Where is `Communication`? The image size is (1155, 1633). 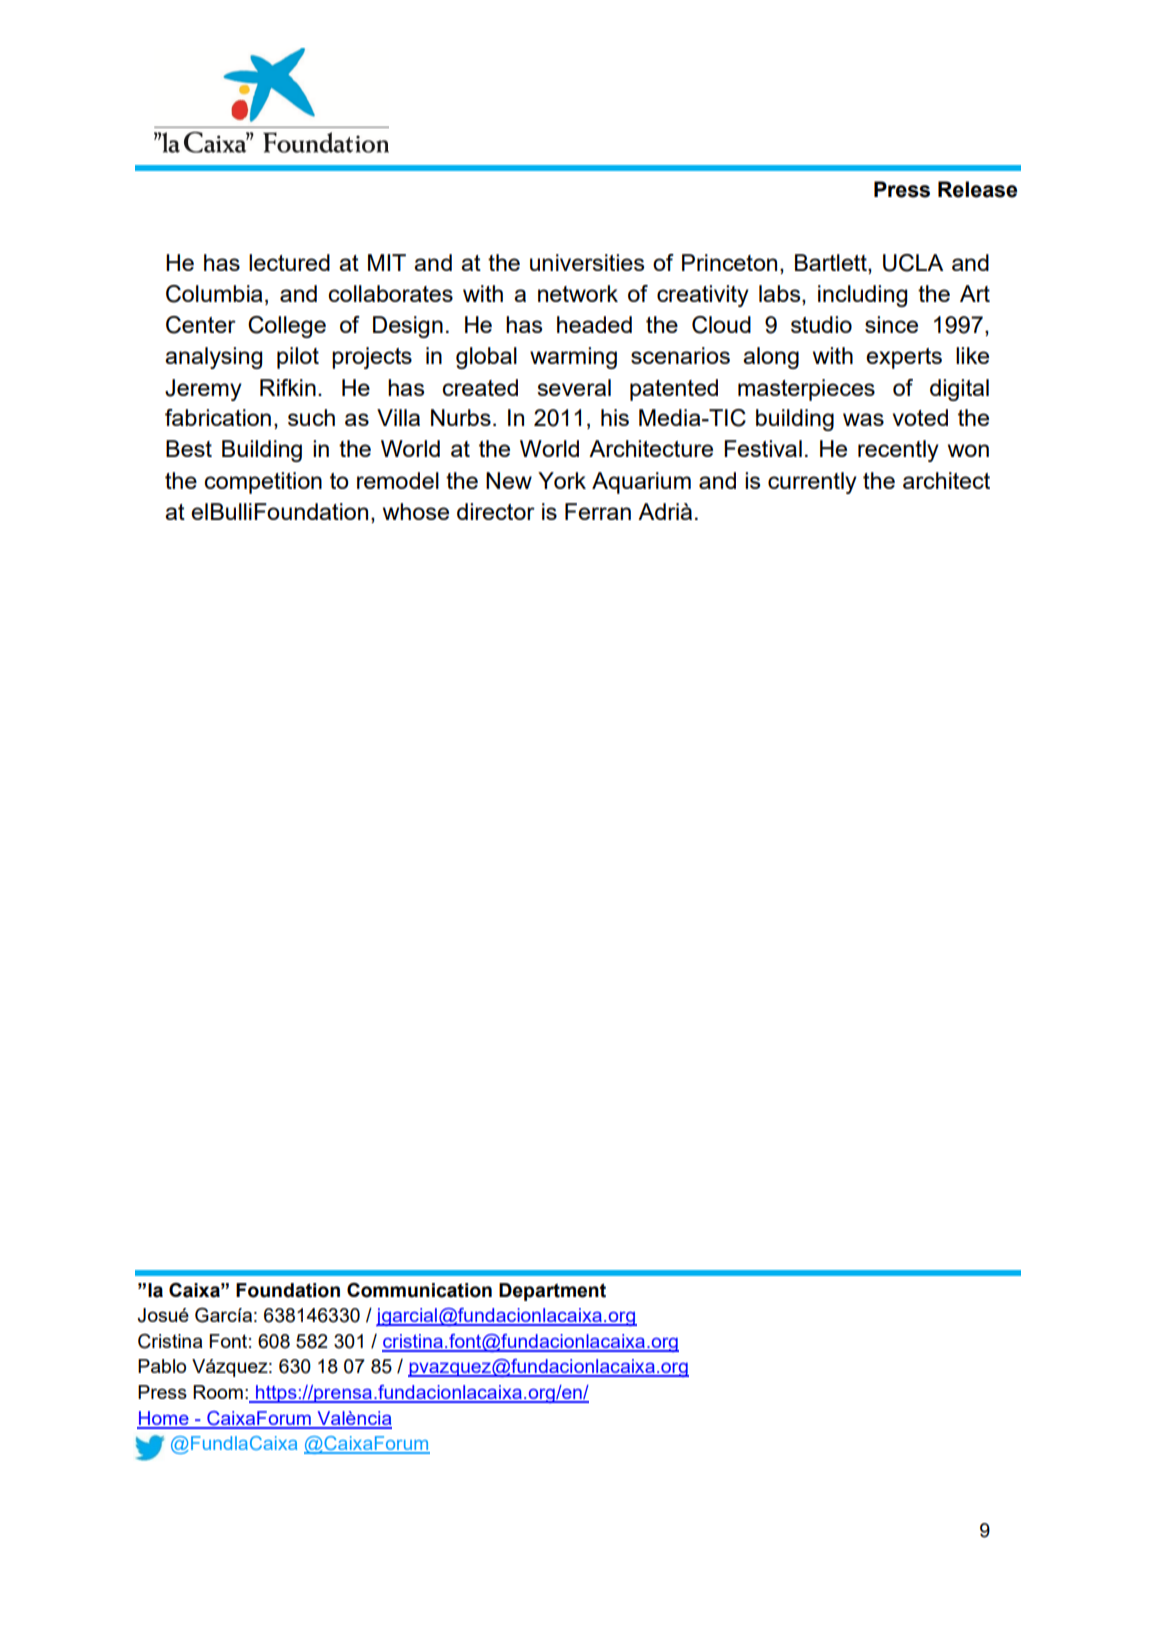
Communication is located at coordinates (419, 1290).
